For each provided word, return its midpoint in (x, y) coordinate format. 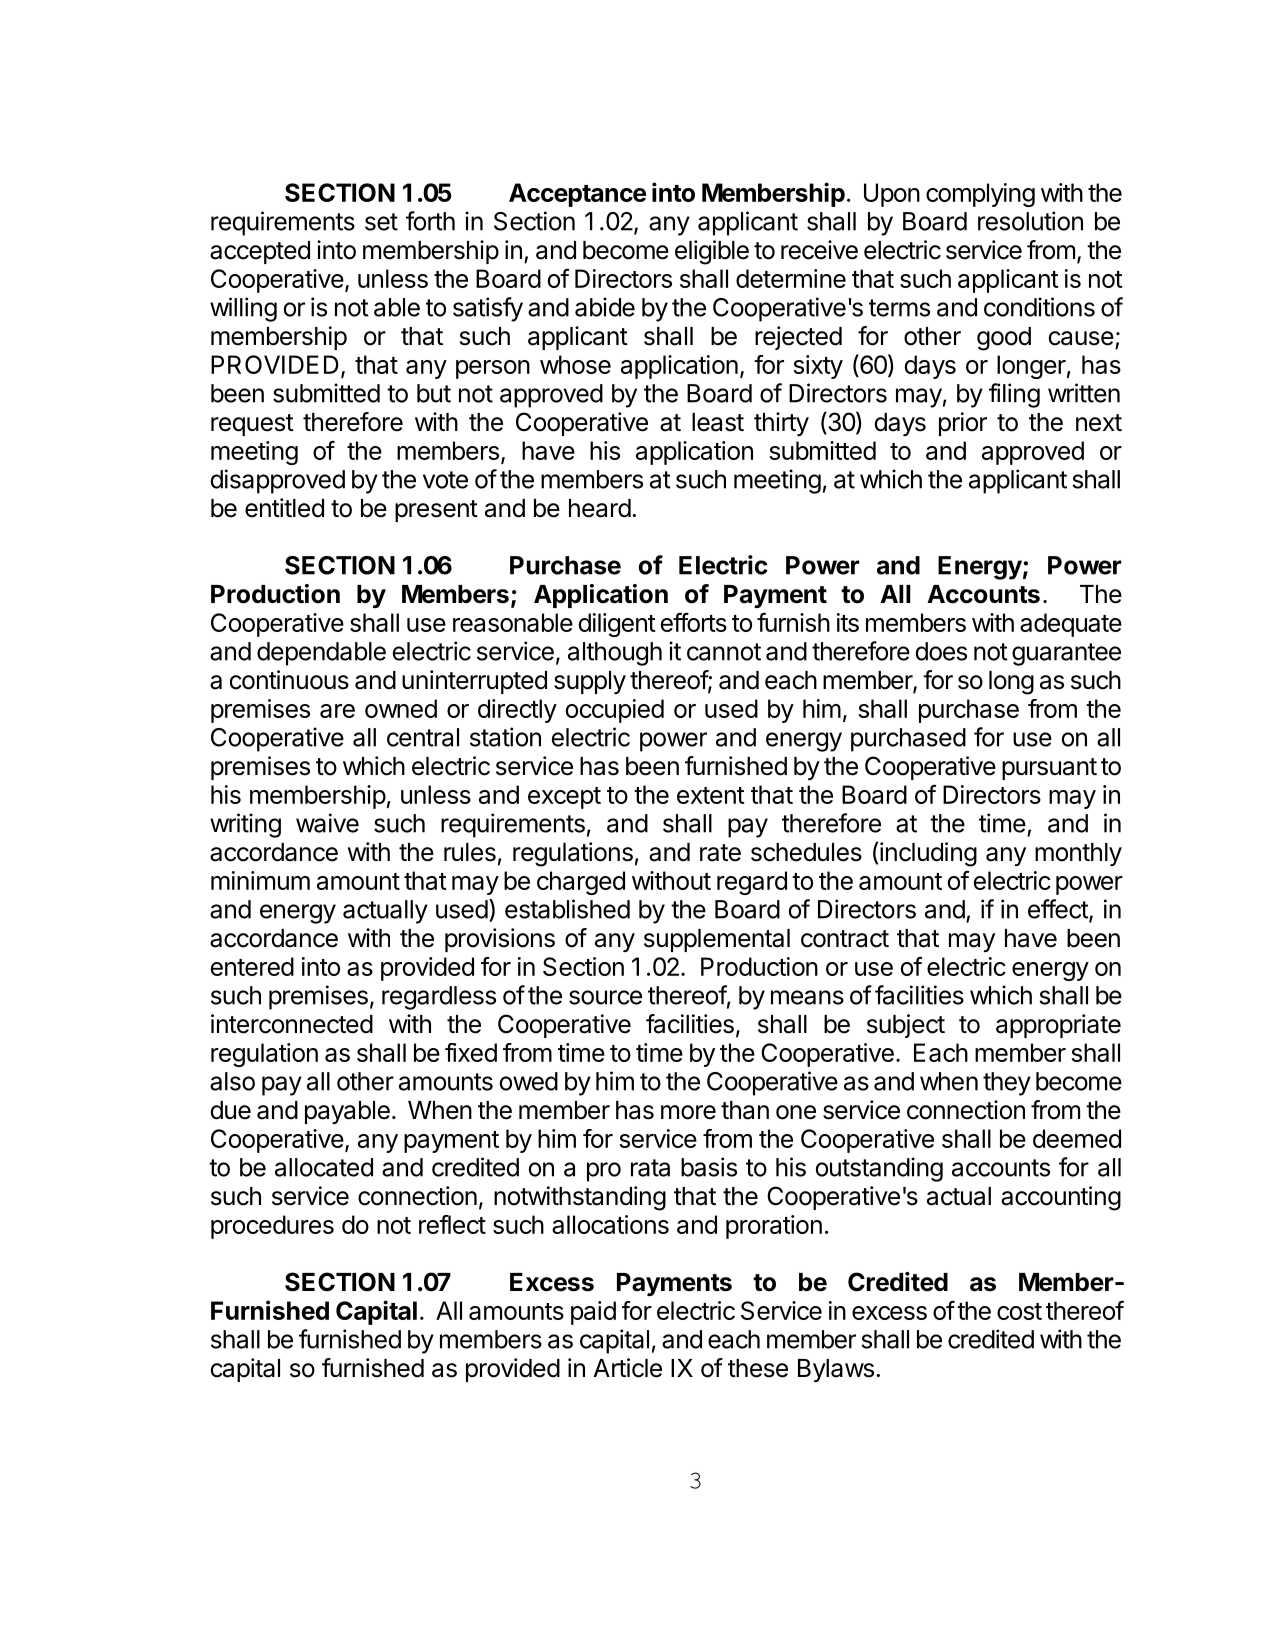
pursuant (1049, 769)
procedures (272, 1227)
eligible (712, 252)
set (381, 222)
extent (711, 795)
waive (327, 823)
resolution (1030, 221)
